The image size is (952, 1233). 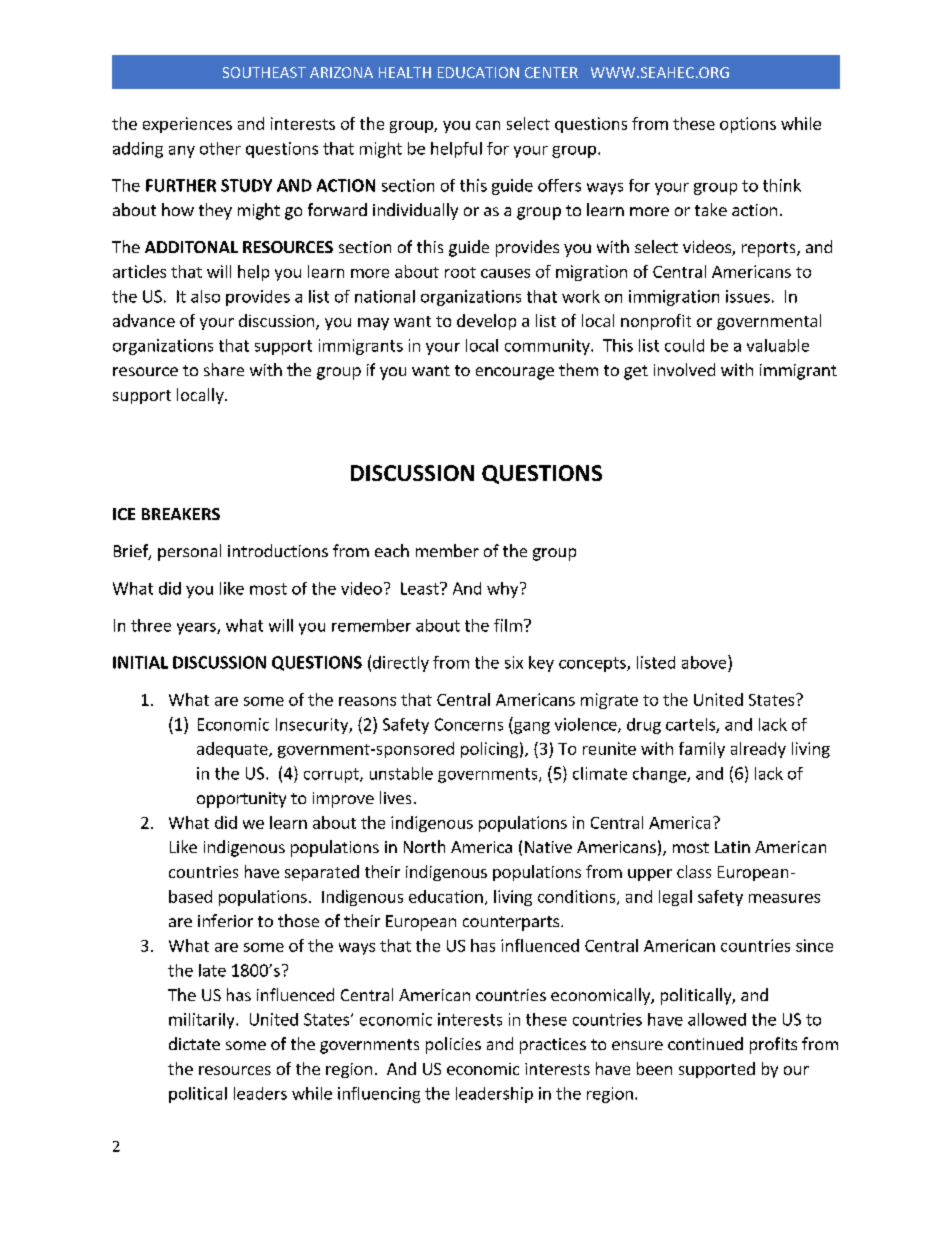 What do you see at coordinates (233, 750) in the screenshot?
I see `adequate` at bounding box center [233, 750].
